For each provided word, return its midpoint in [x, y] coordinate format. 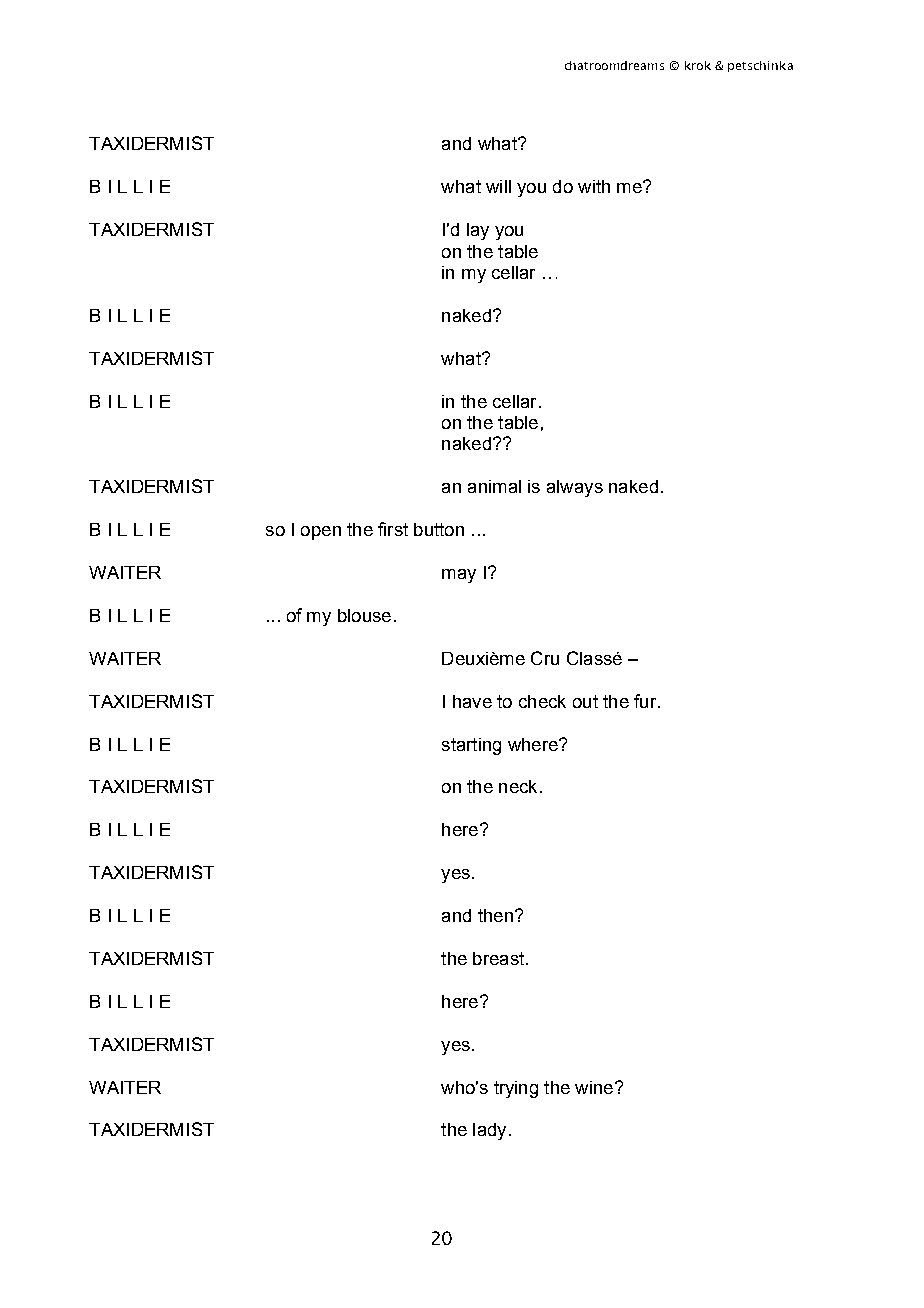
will [498, 186]
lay [478, 231]
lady [489, 1131]
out [585, 701]
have [472, 701]
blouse [364, 615]
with [594, 186]
